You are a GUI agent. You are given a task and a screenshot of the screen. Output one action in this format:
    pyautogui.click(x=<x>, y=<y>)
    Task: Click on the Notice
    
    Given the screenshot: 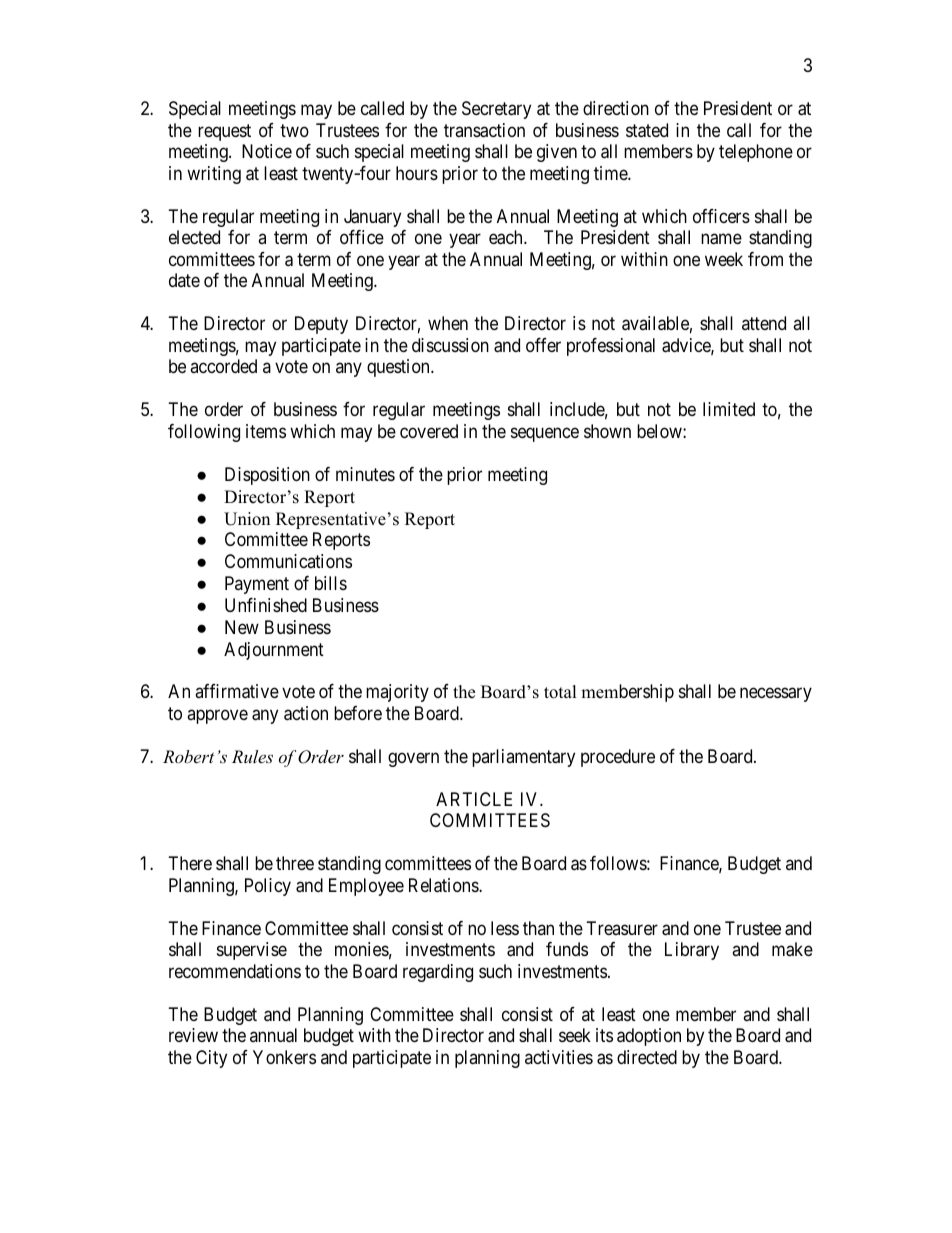 What is the action you would take?
    pyautogui.click(x=267, y=151)
